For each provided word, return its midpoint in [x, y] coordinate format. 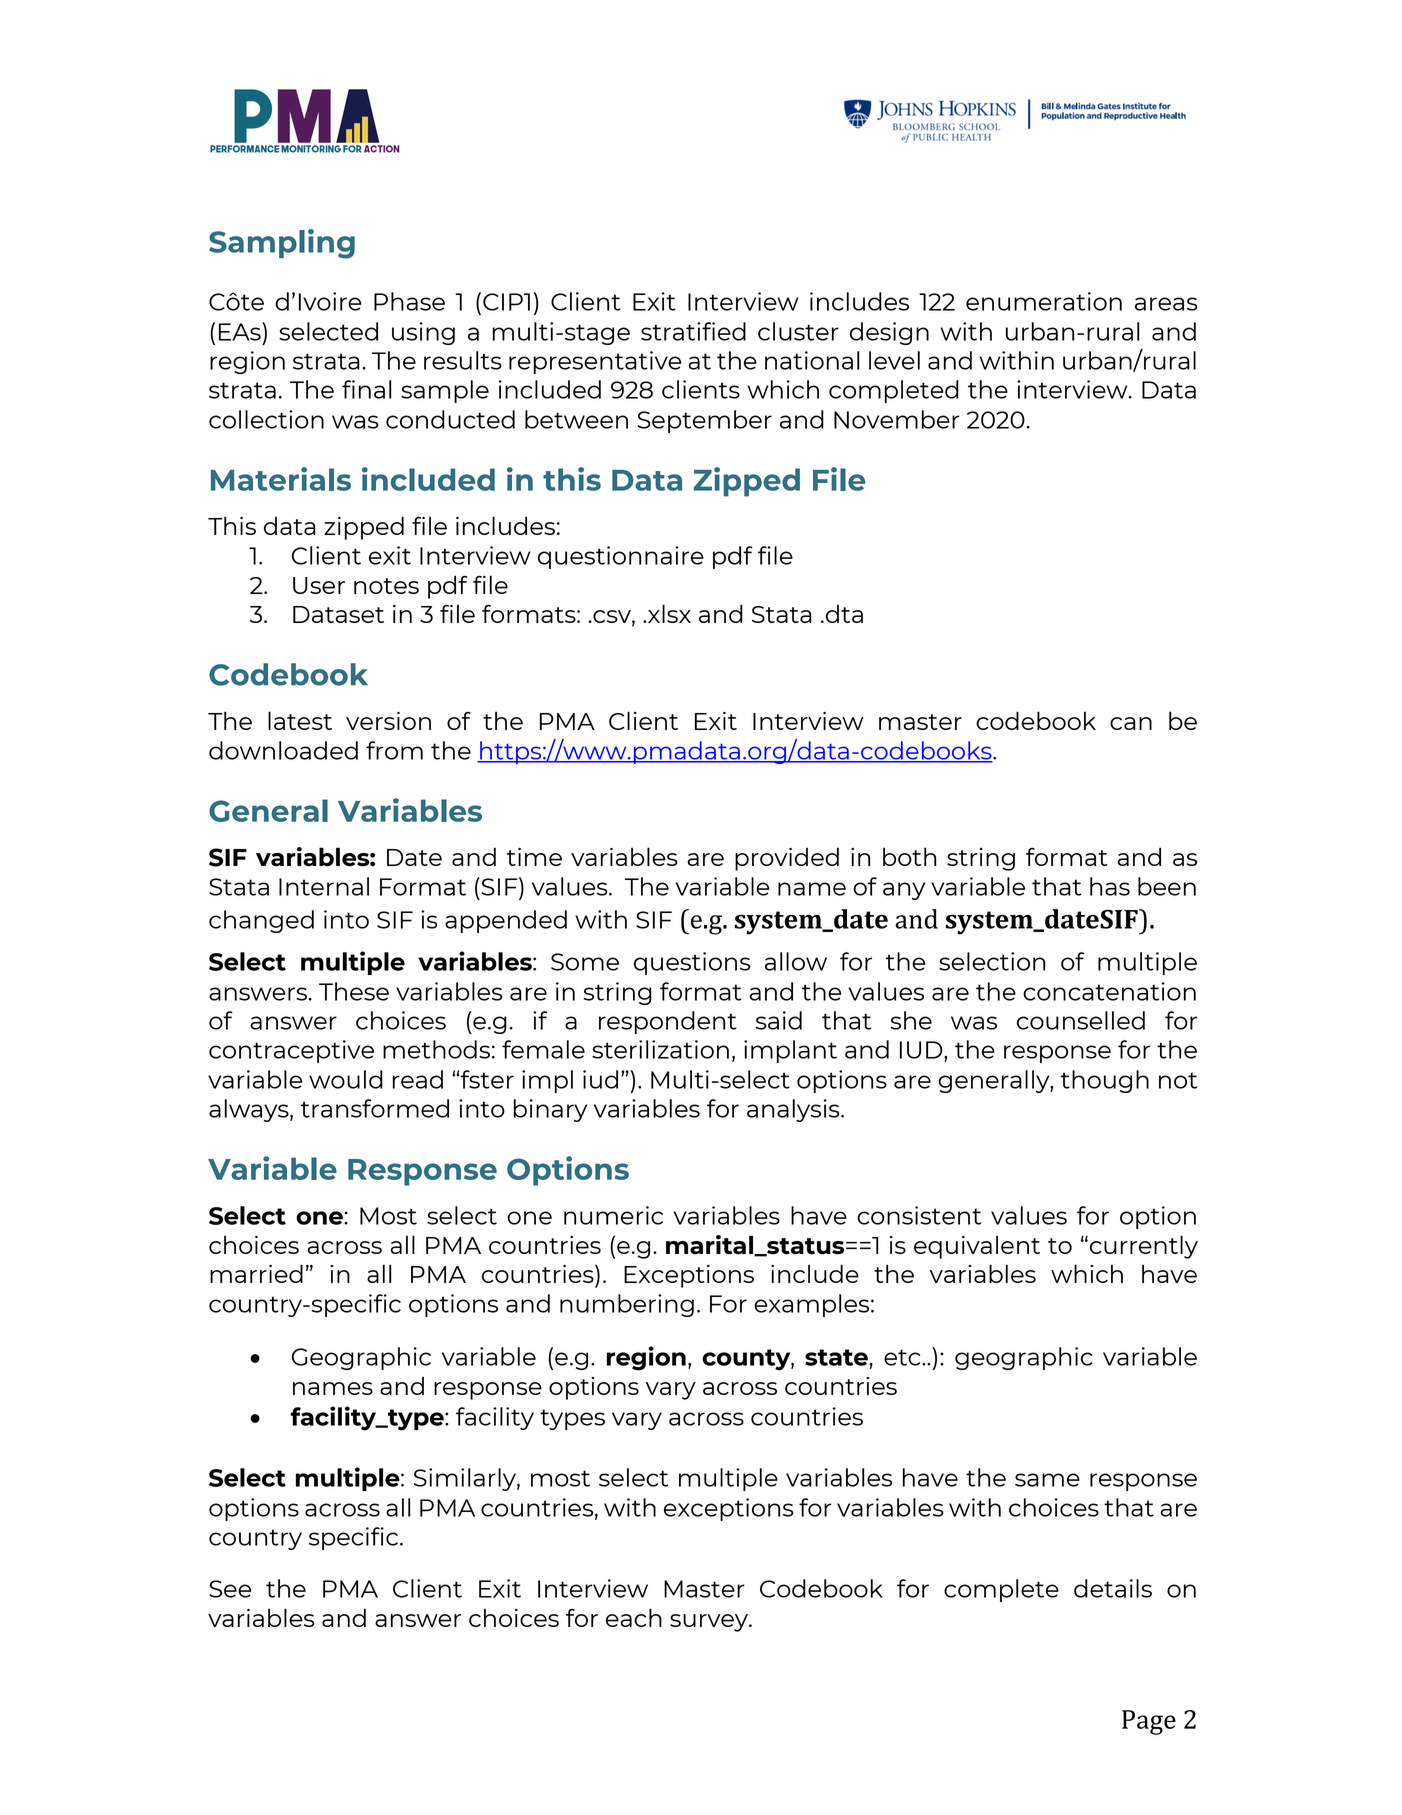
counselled [1081, 1020]
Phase [409, 301]
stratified [693, 331]
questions [692, 963]
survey [710, 1623]
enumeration [1044, 301]
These [354, 991]
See [230, 1589]
